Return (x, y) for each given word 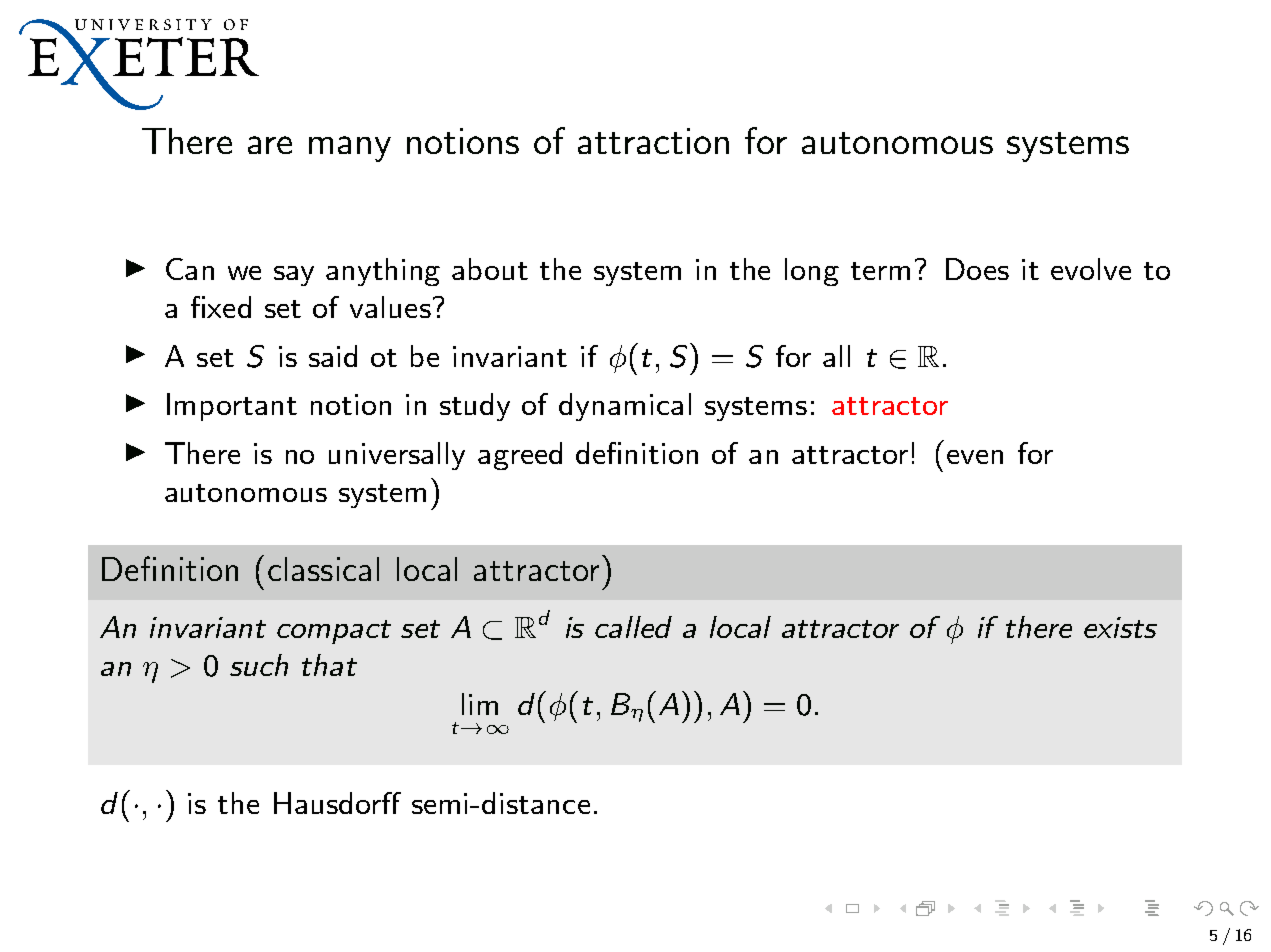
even (975, 457)
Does (977, 269)
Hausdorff (337, 803)
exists (1120, 627)
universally (397, 456)
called (633, 627)
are (270, 145)
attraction (653, 141)
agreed (520, 456)
